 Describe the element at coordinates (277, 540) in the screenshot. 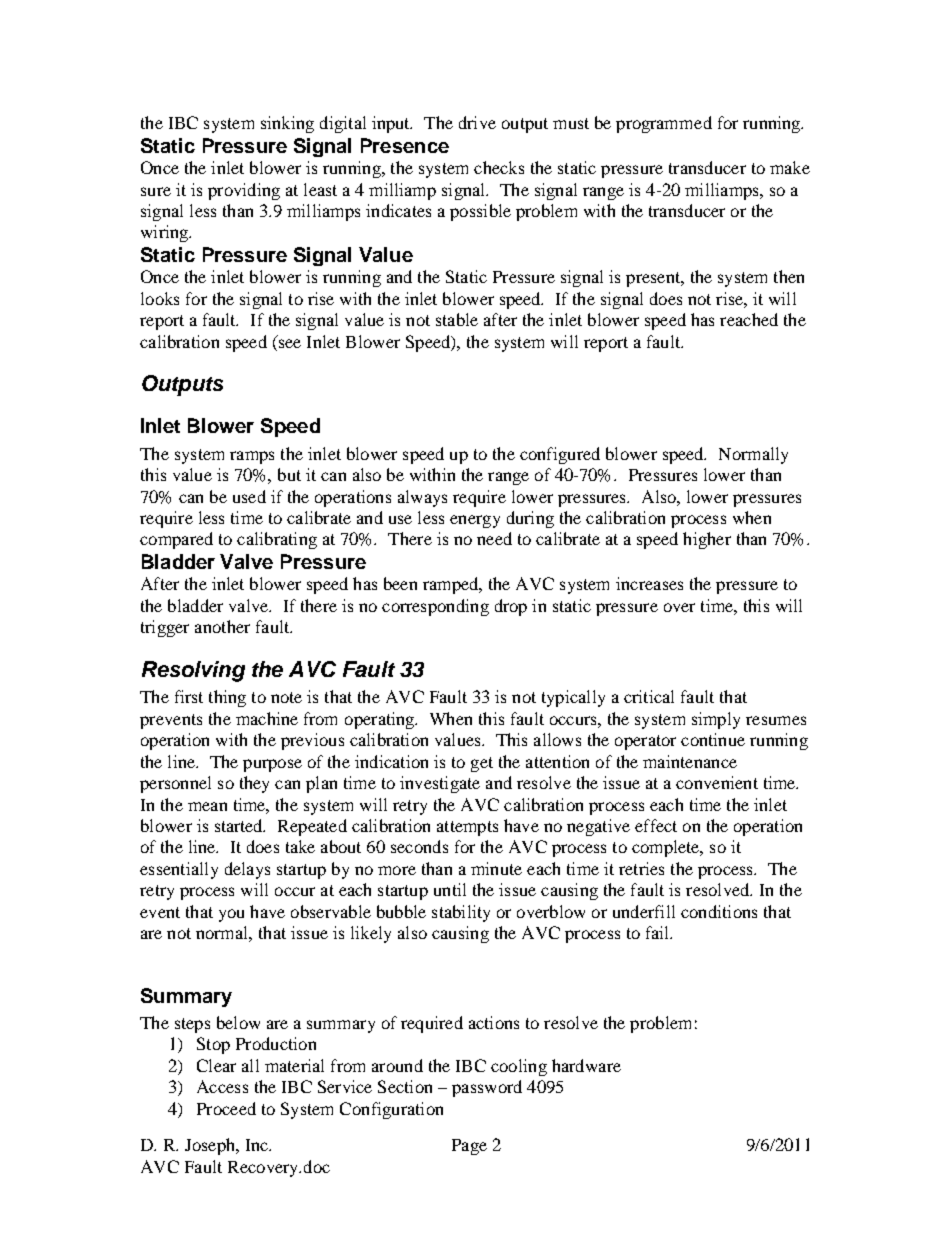

I see `calibrating` at that location.
